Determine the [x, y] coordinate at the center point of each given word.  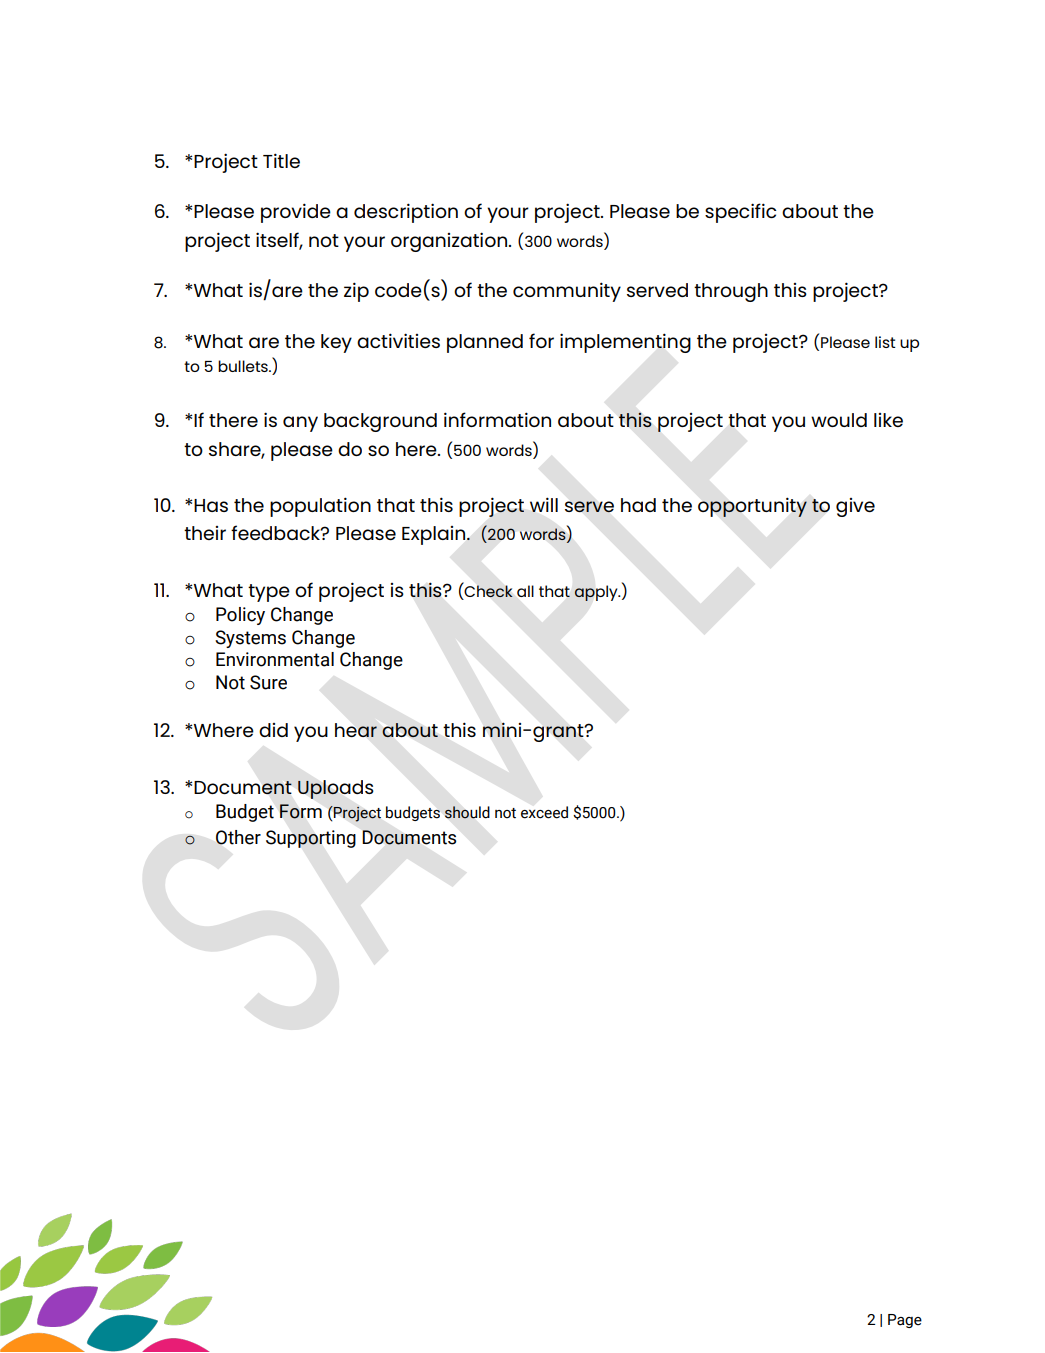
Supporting [311, 839]
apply [597, 593]
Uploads [336, 789]
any [300, 424]
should [467, 812]
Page [905, 1321]
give [855, 507]
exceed [544, 812]
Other [238, 837]
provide [296, 213]
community [567, 292]
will [544, 504]
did [273, 730]
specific [740, 213]
